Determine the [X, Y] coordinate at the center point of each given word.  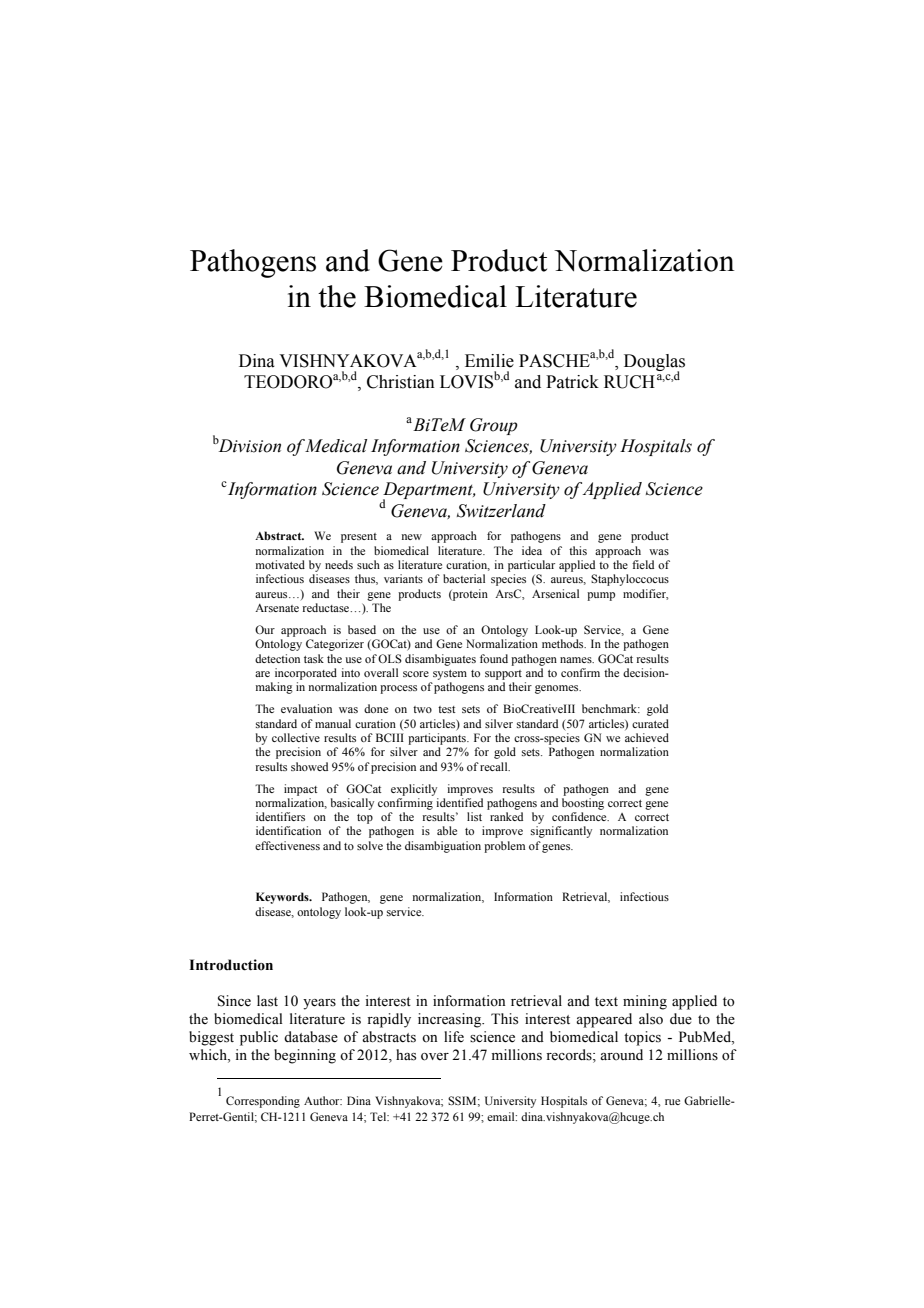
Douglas [654, 363]
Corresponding [263, 1102]
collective [296, 737]
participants [438, 739]
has [406, 1055]
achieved [647, 737]
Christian [401, 382]
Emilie [489, 361]
